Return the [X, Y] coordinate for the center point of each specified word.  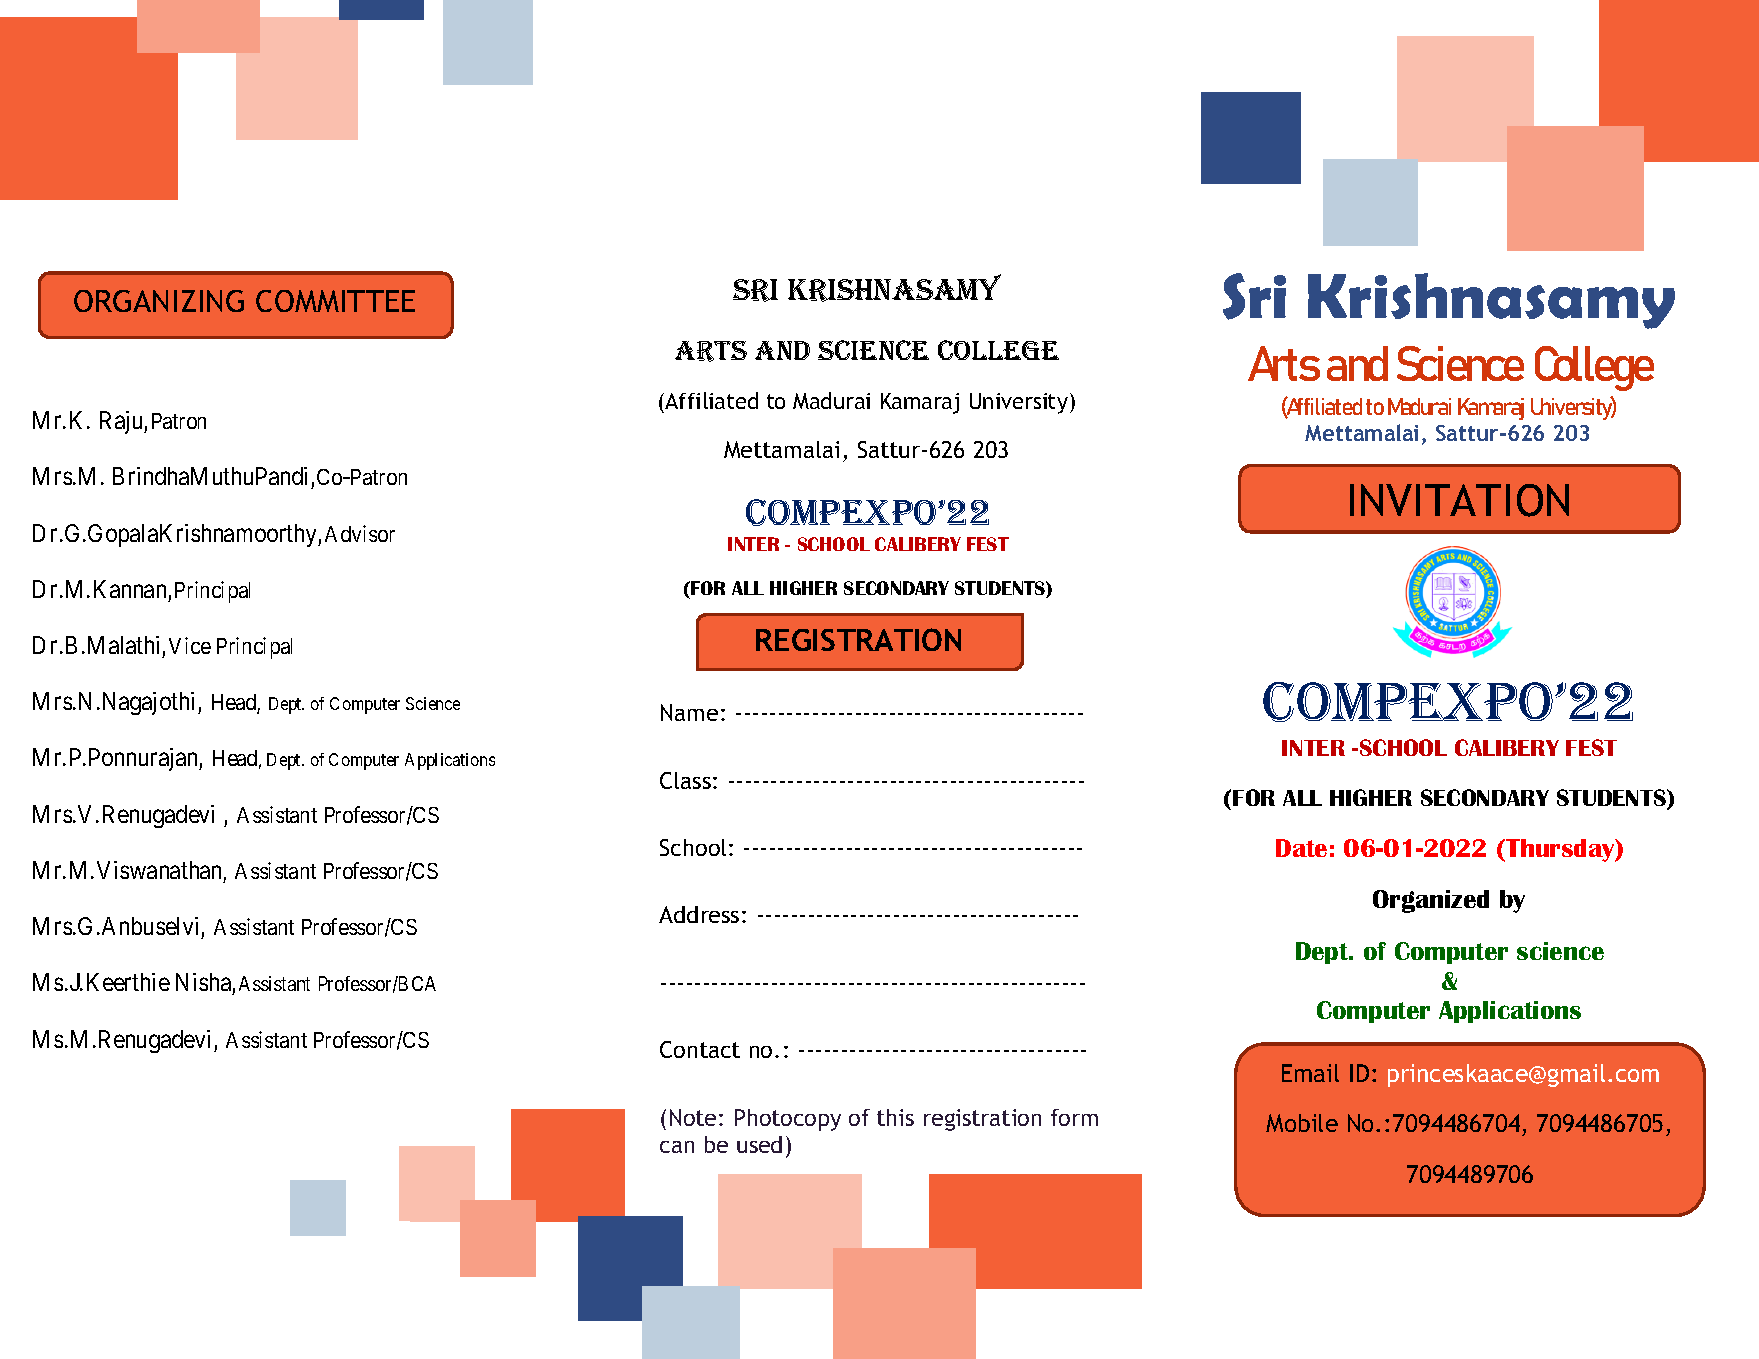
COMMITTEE [335, 301]
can [677, 1147]
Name [689, 712]
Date [1301, 848]
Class [685, 780]
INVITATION [1459, 500]
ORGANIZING [159, 301]
